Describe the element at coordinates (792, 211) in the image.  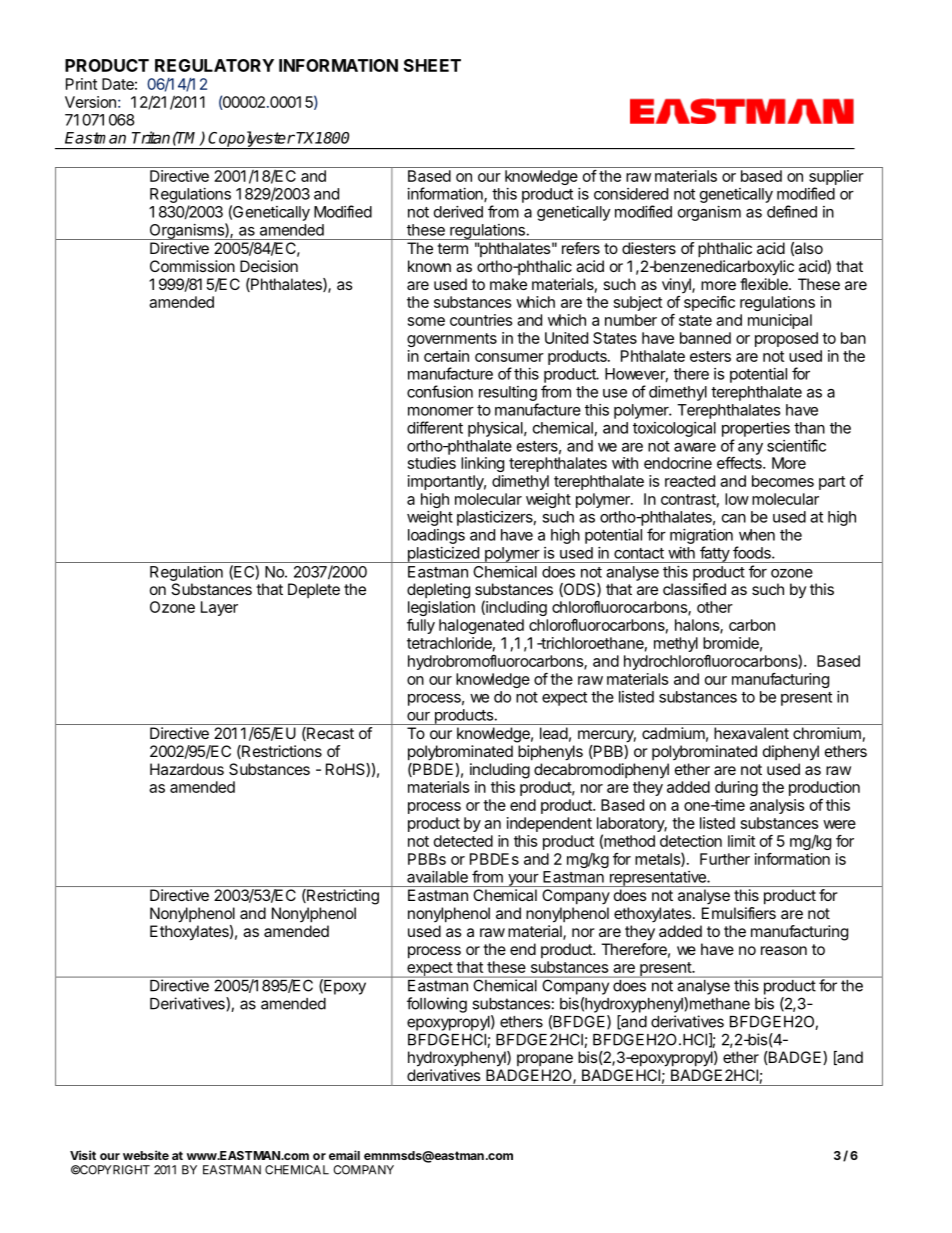
I see `defined` at that location.
